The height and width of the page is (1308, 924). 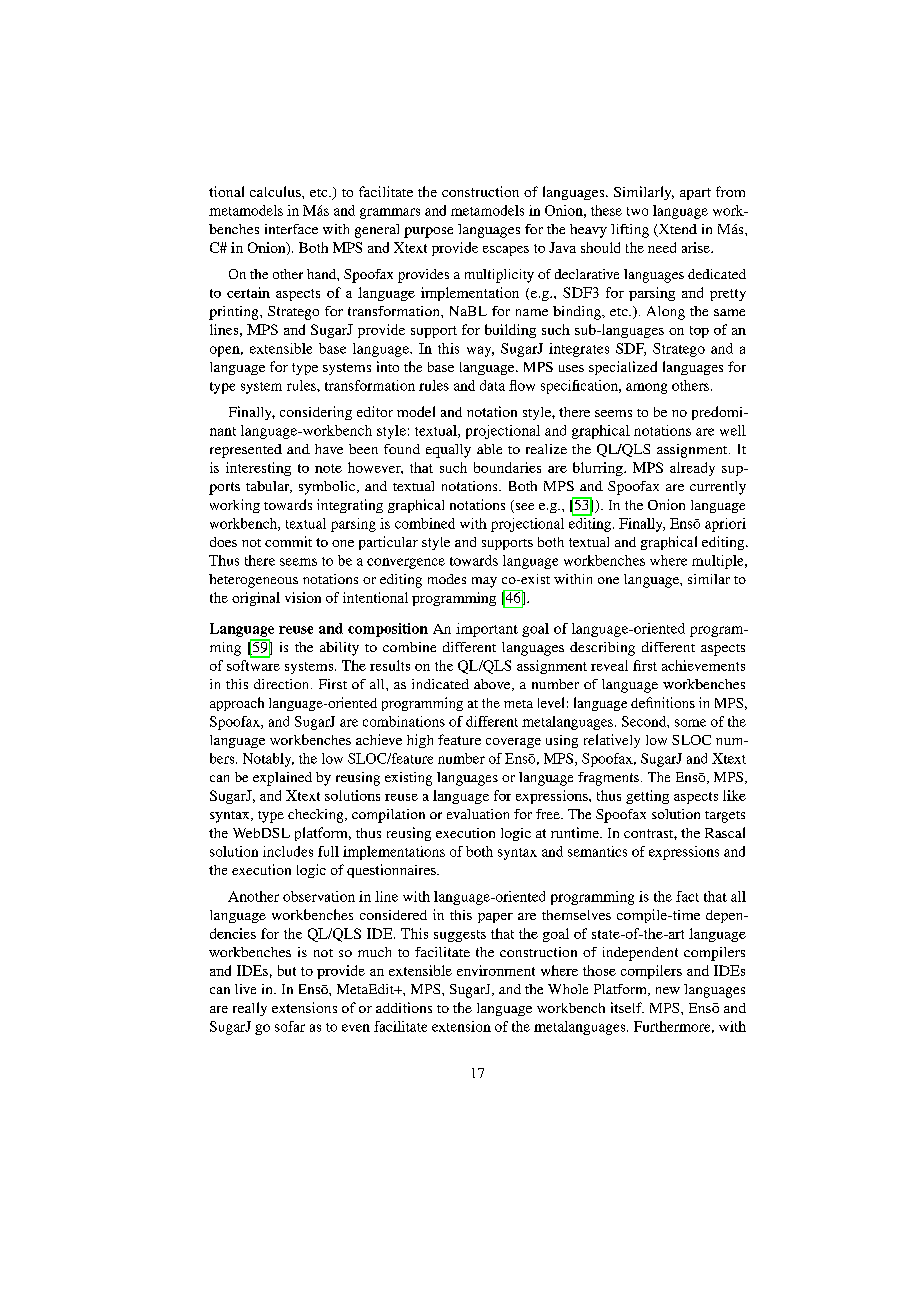 What do you see at coordinates (250, 1009) in the page?
I see `really` at bounding box center [250, 1009].
